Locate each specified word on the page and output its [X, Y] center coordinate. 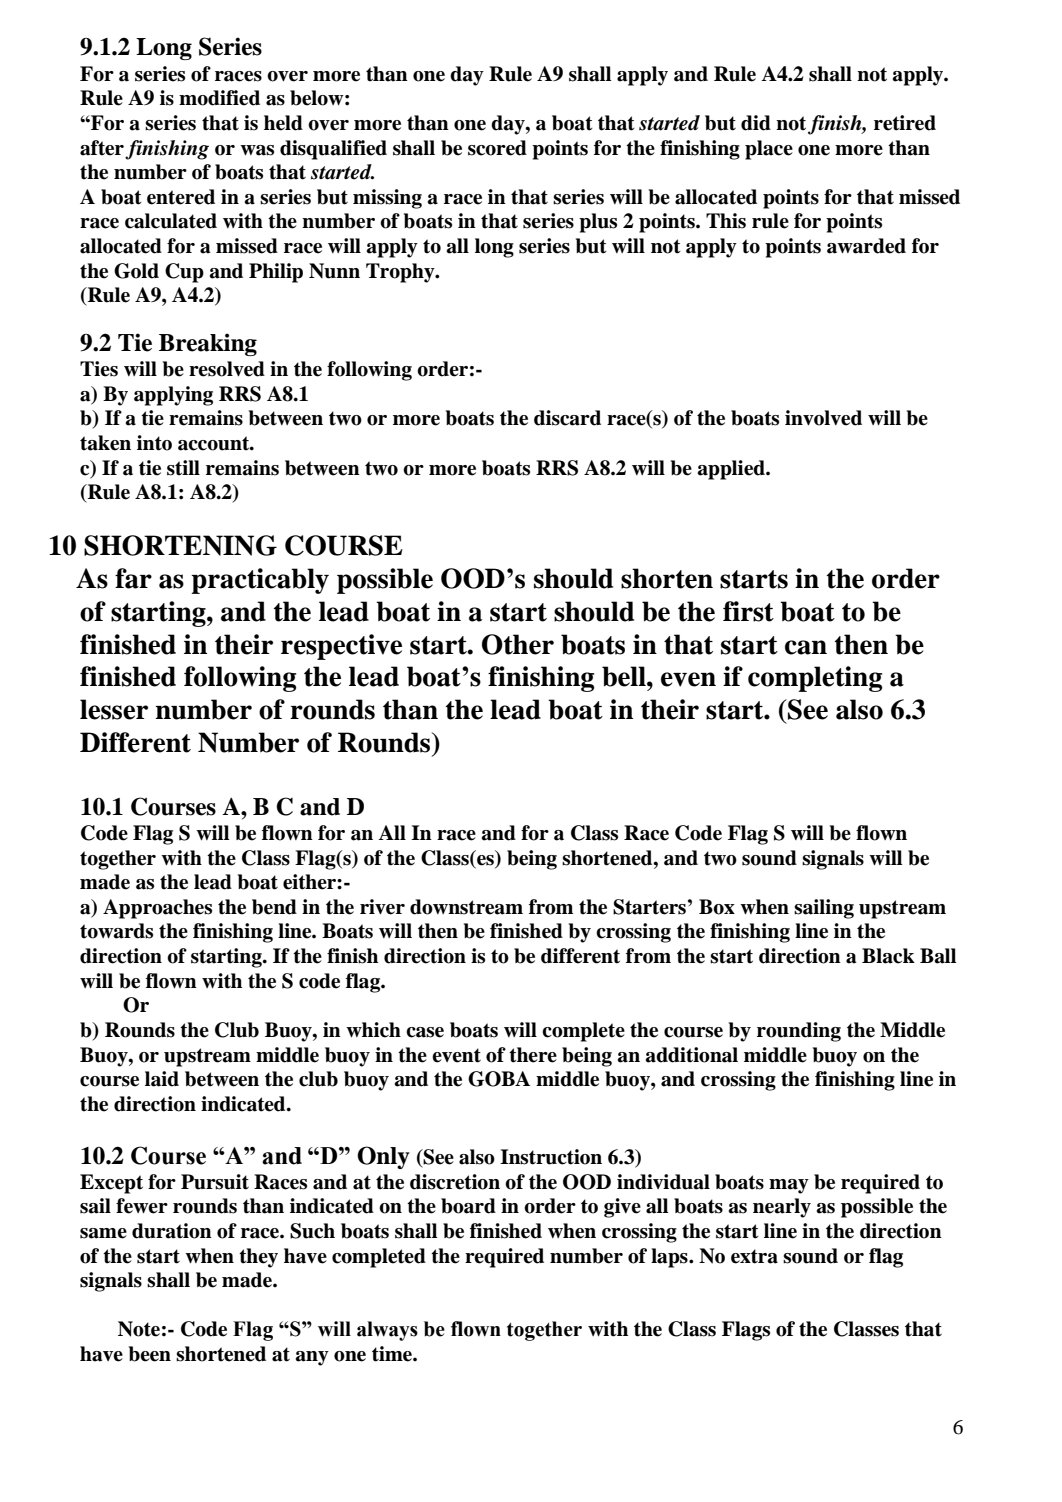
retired [905, 123]
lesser [114, 709]
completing [815, 679]
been [150, 1354]
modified [219, 98]
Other [518, 644]
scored [497, 148]
